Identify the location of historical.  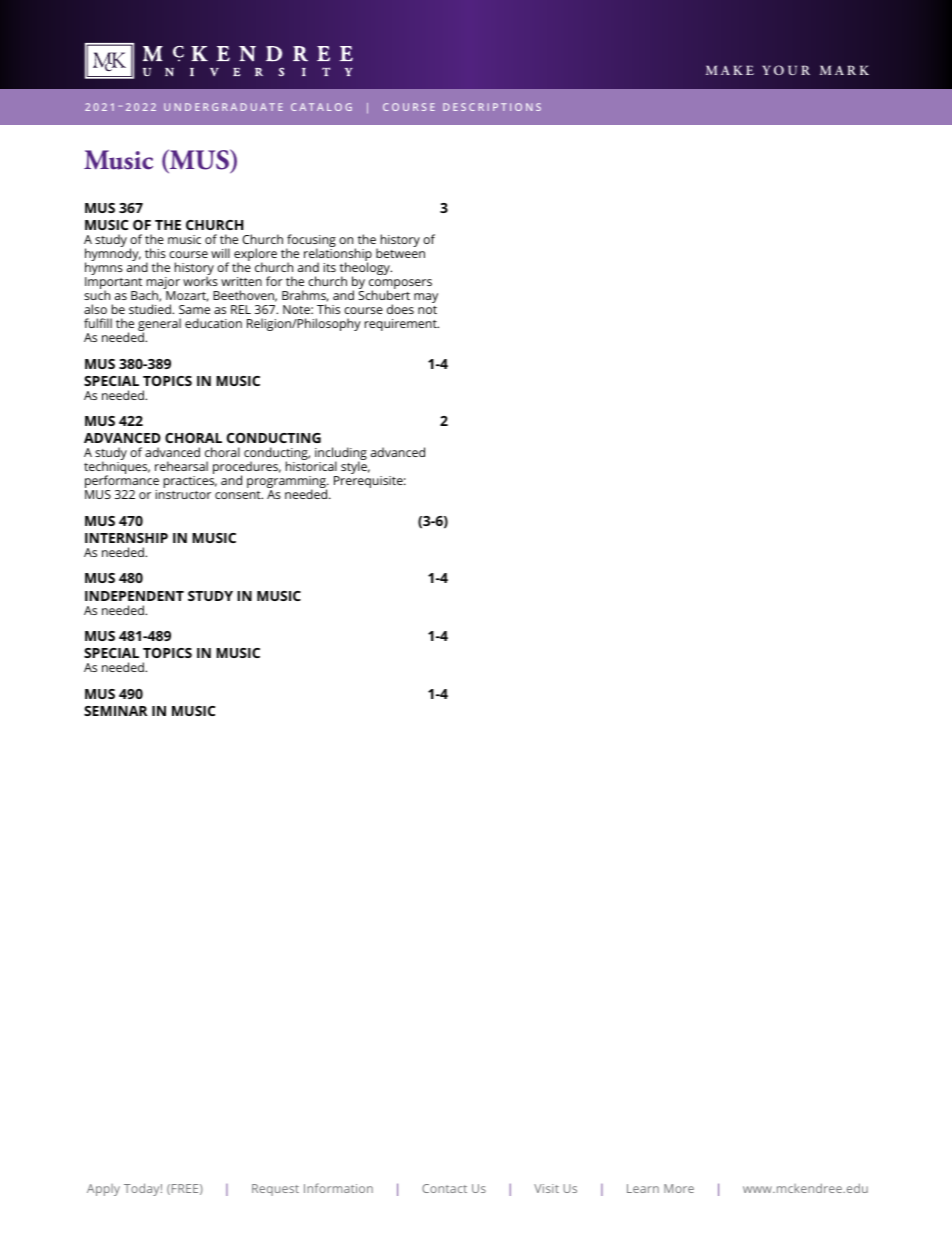
(311, 466).
